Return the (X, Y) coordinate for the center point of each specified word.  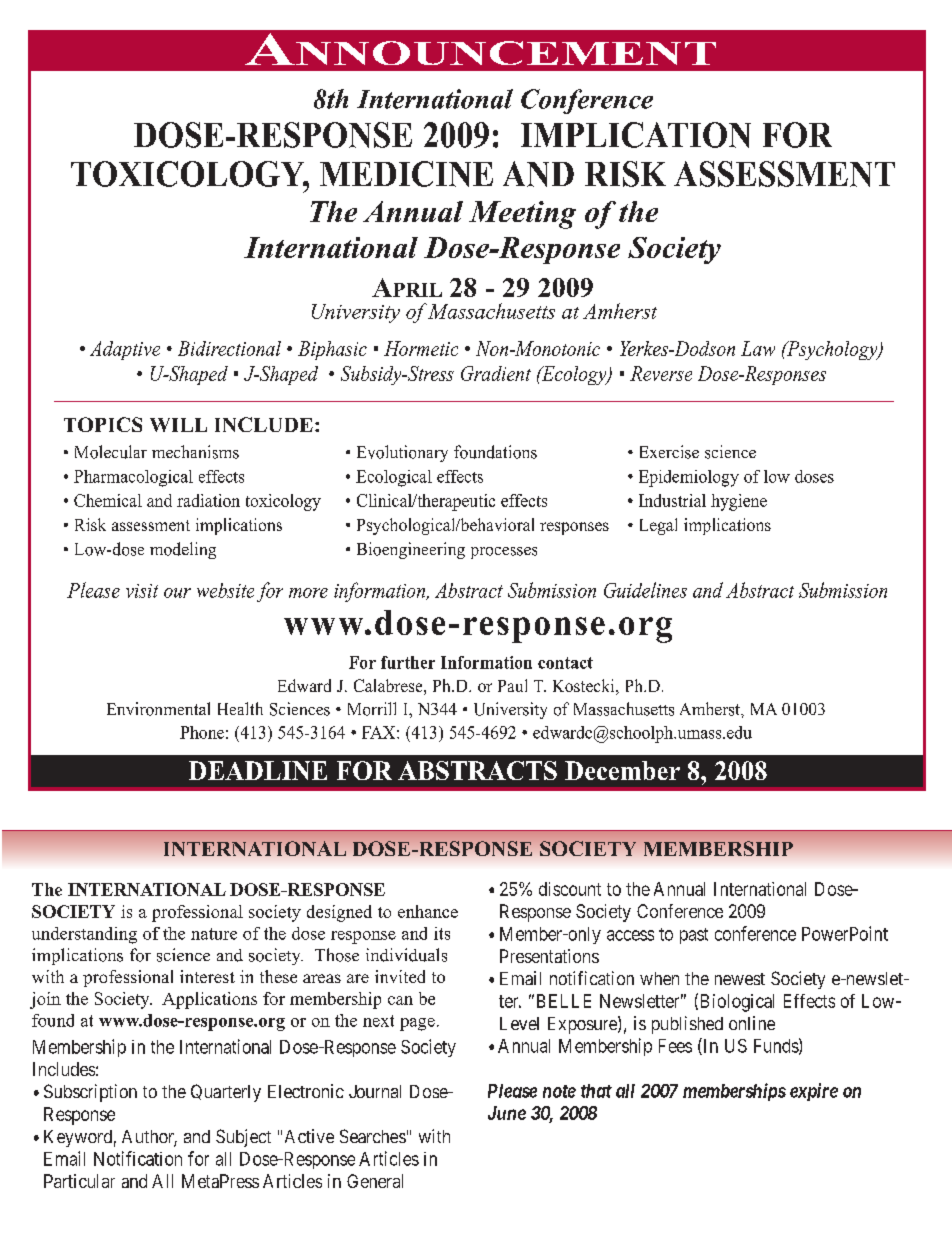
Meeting (522, 215)
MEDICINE (406, 174)
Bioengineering (411, 550)
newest (740, 979)
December (622, 770)
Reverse (661, 373)
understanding (84, 935)
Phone (202, 732)
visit (142, 591)
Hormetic (421, 348)
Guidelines (645, 590)
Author (149, 1138)
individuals (406, 955)
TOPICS (103, 424)
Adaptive (125, 350)
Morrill (372, 709)
